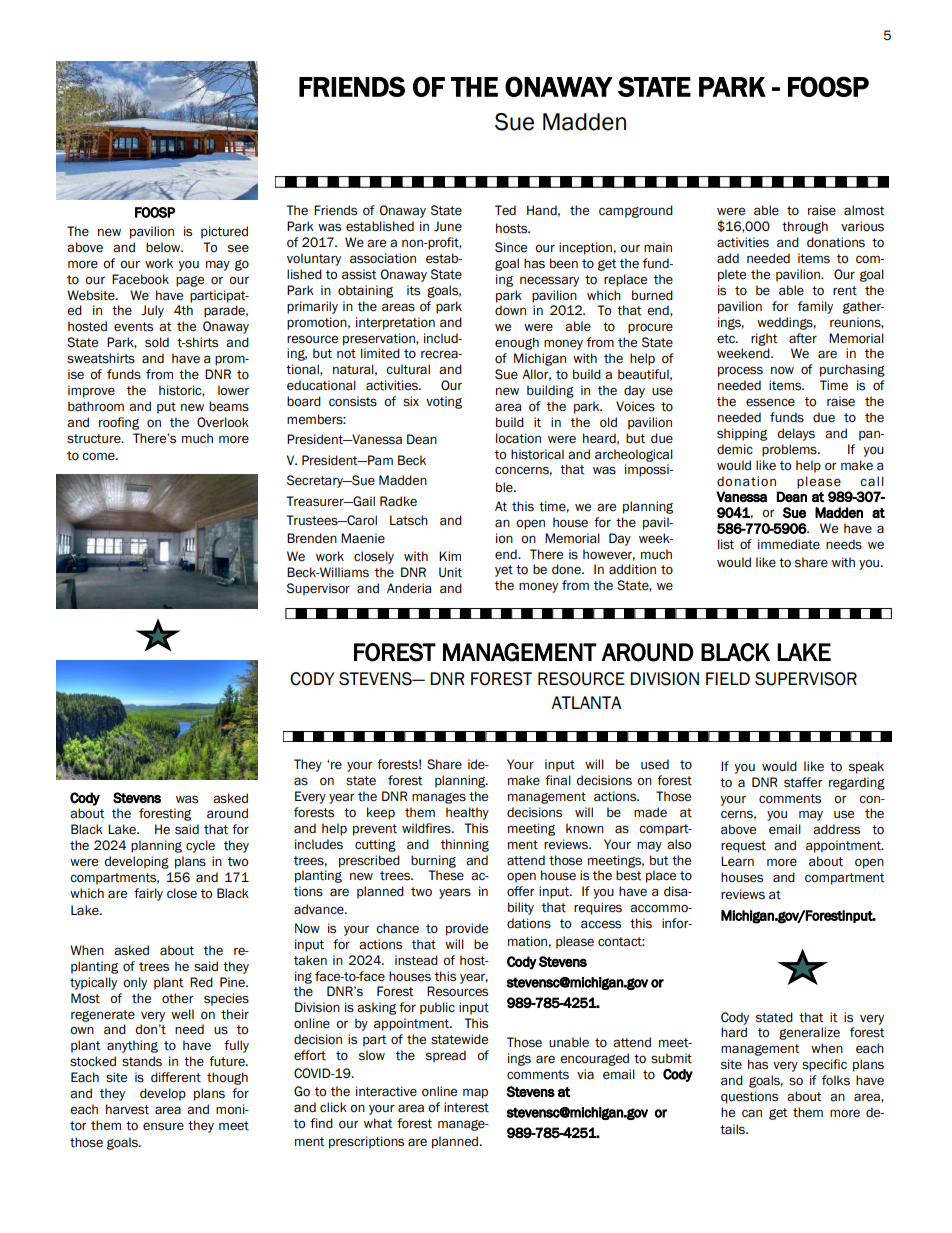 The width and height of the screenshot is (952, 1233). Describe the element at coordinates (805, 227) in the screenshot. I see `through` at that location.
